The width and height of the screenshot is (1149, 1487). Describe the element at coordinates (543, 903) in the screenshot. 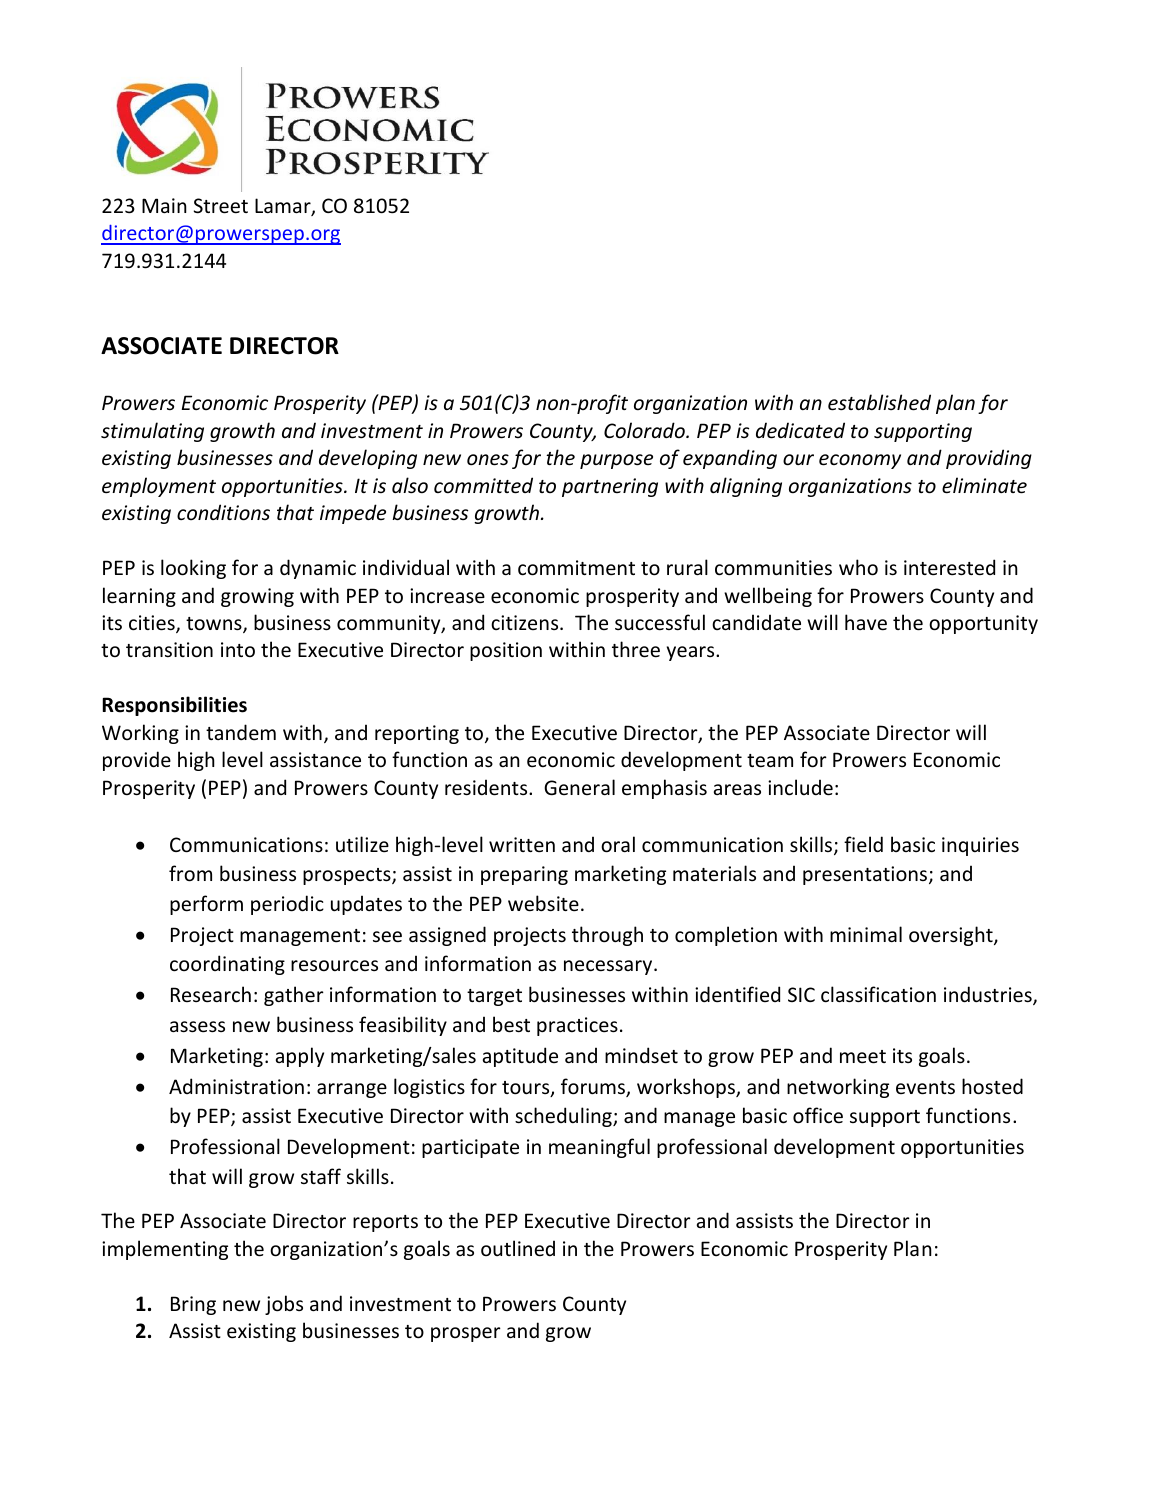

I see `website` at that location.
